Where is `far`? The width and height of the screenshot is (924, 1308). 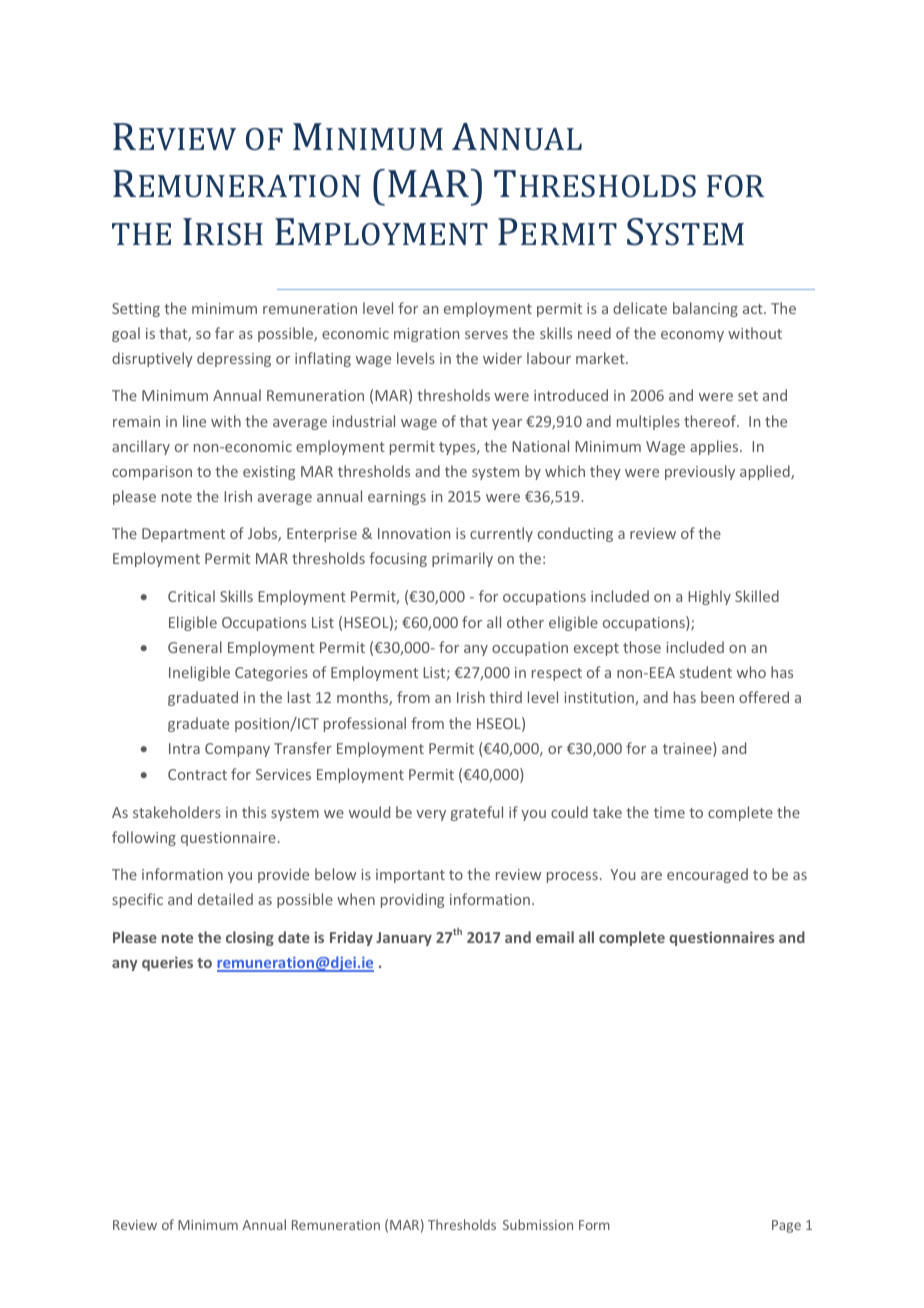 far is located at coordinates (224, 333).
